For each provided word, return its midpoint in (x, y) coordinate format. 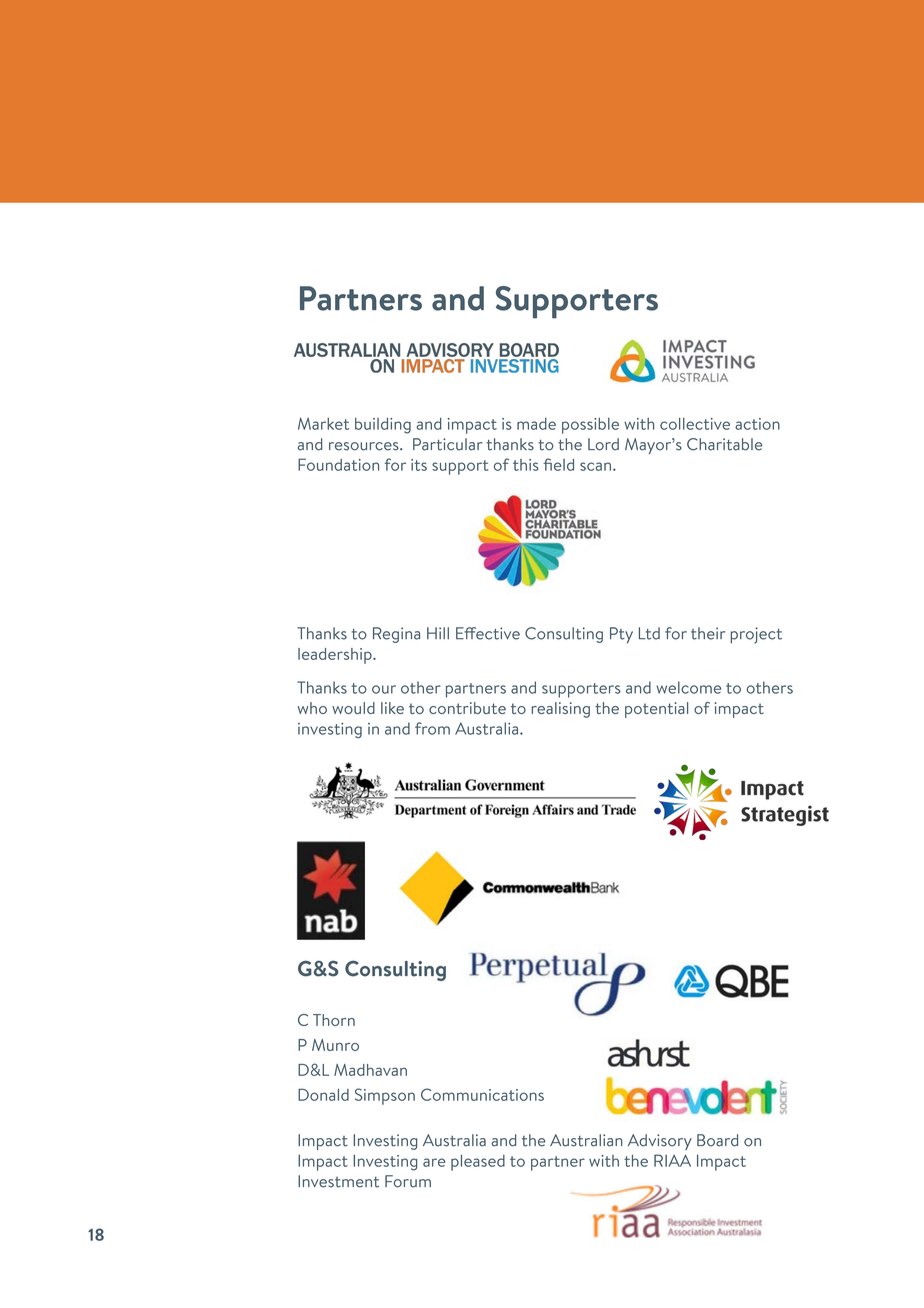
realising (561, 710)
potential (656, 710)
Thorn (334, 1020)
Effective (488, 633)
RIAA (672, 1160)
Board (717, 1140)
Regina (396, 635)
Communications (482, 1094)
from (432, 728)
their (708, 633)
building (383, 426)
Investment (338, 1181)
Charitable (724, 444)
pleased (478, 1163)
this (526, 465)
